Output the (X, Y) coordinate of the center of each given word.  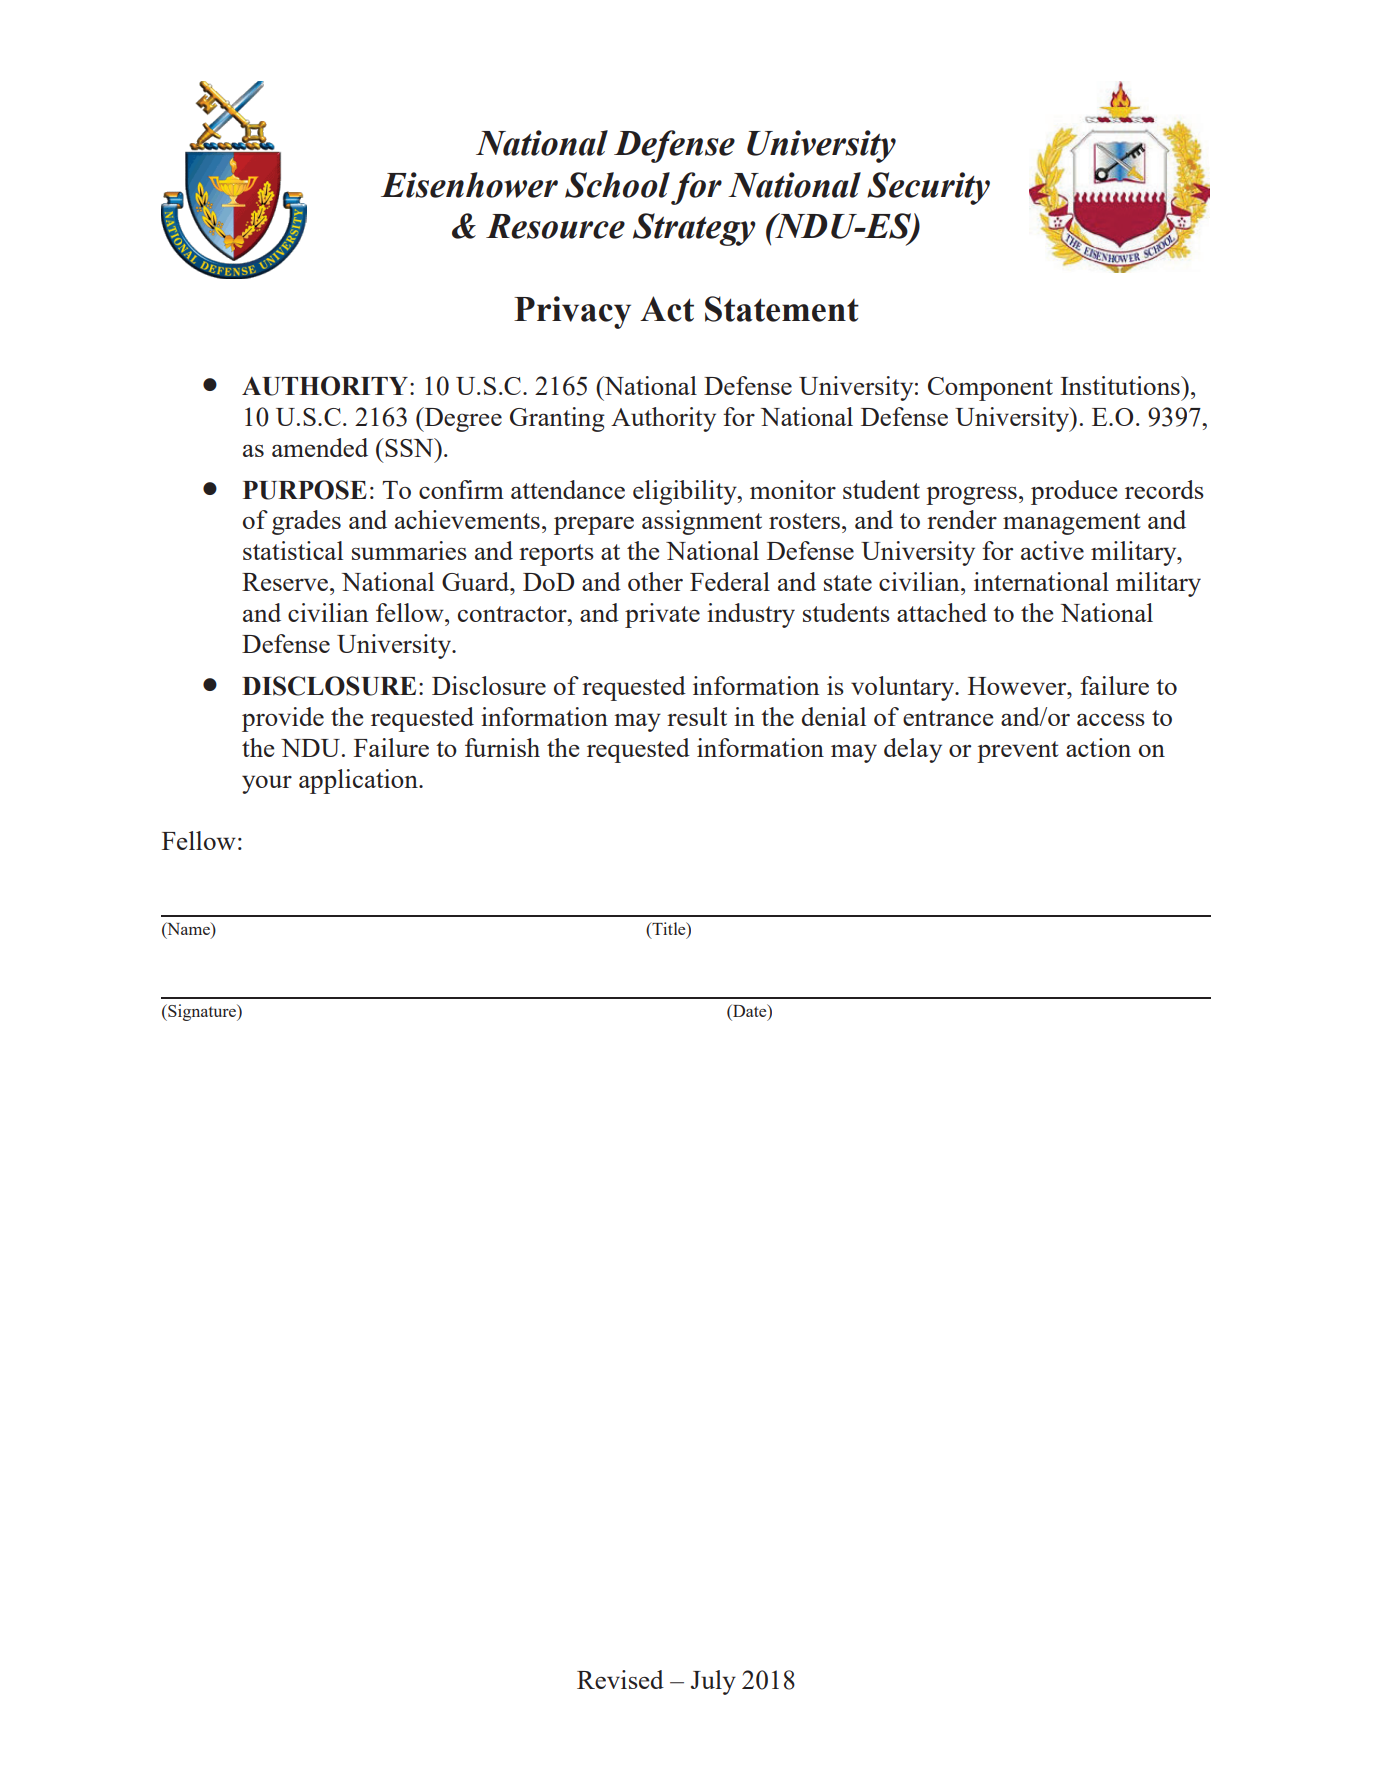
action (1098, 747)
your (267, 784)
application (359, 781)
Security (928, 188)
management (1072, 524)
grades (306, 522)
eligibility (686, 492)
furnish (502, 747)
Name (188, 930)
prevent (1018, 752)
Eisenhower (469, 185)
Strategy (694, 229)
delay (913, 750)
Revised (620, 1679)
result (697, 716)
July (713, 1682)
